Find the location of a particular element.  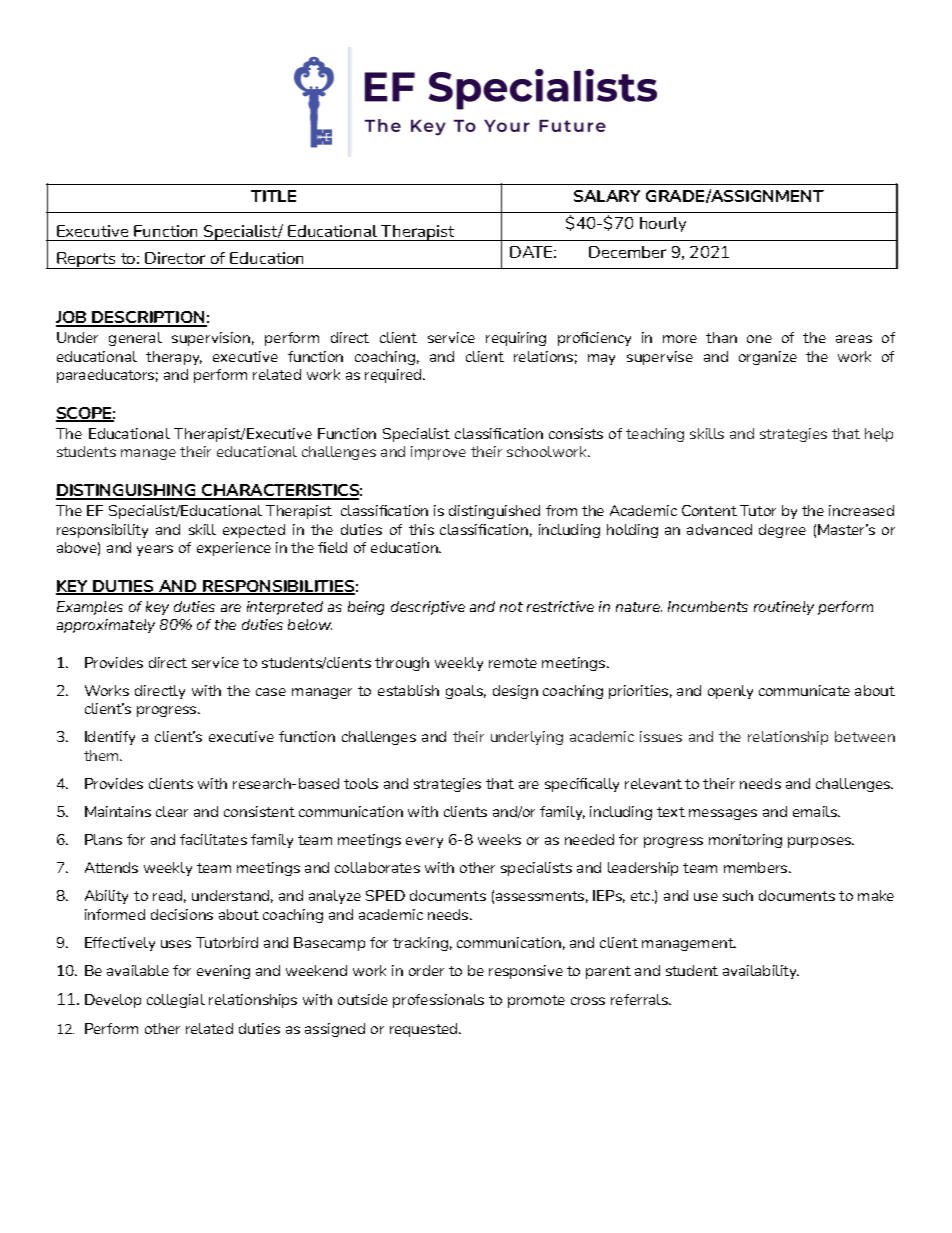

collegial is located at coordinates (176, 1001).
